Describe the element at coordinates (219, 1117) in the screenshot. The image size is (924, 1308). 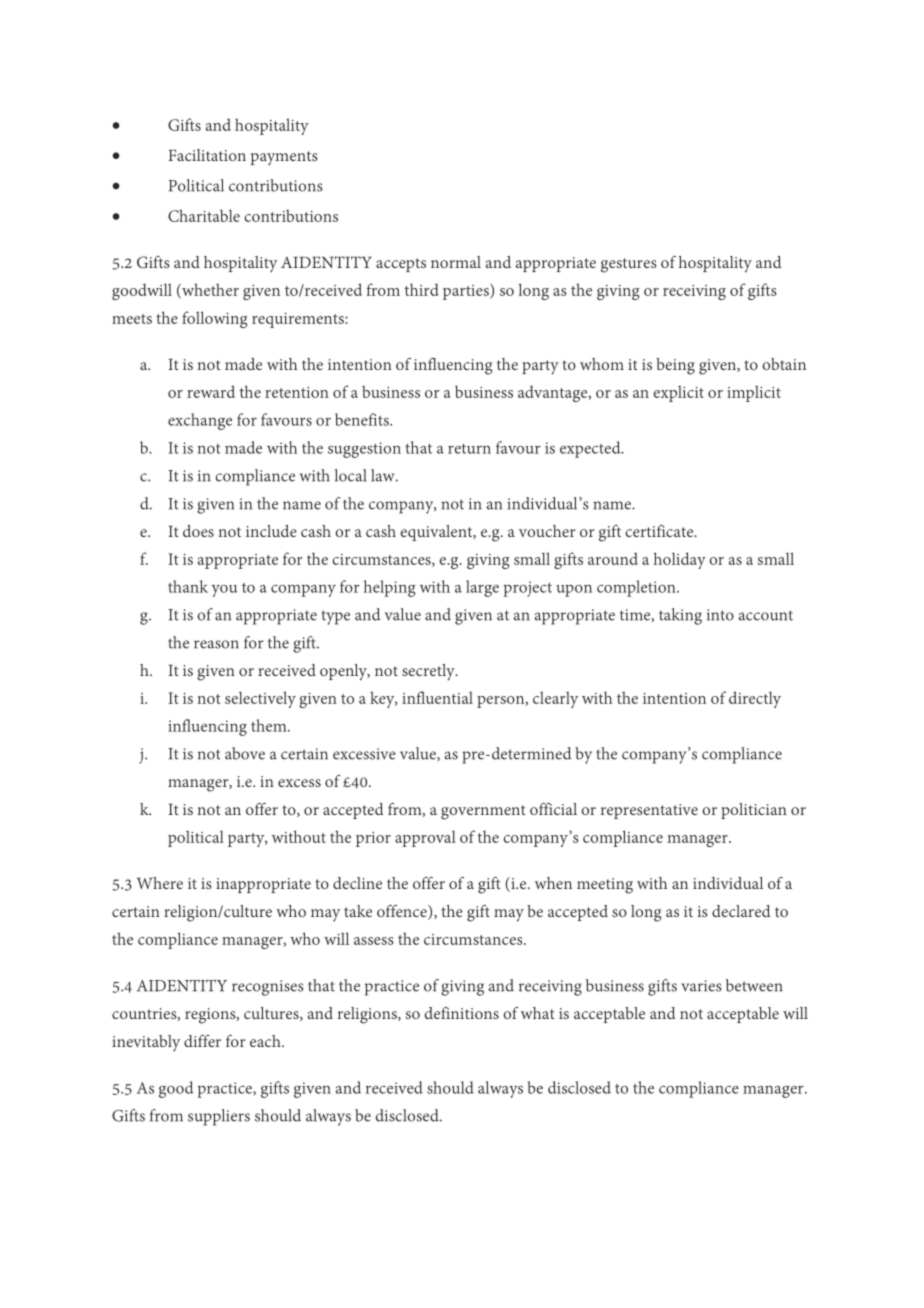
I see `suppliers` at that location.
